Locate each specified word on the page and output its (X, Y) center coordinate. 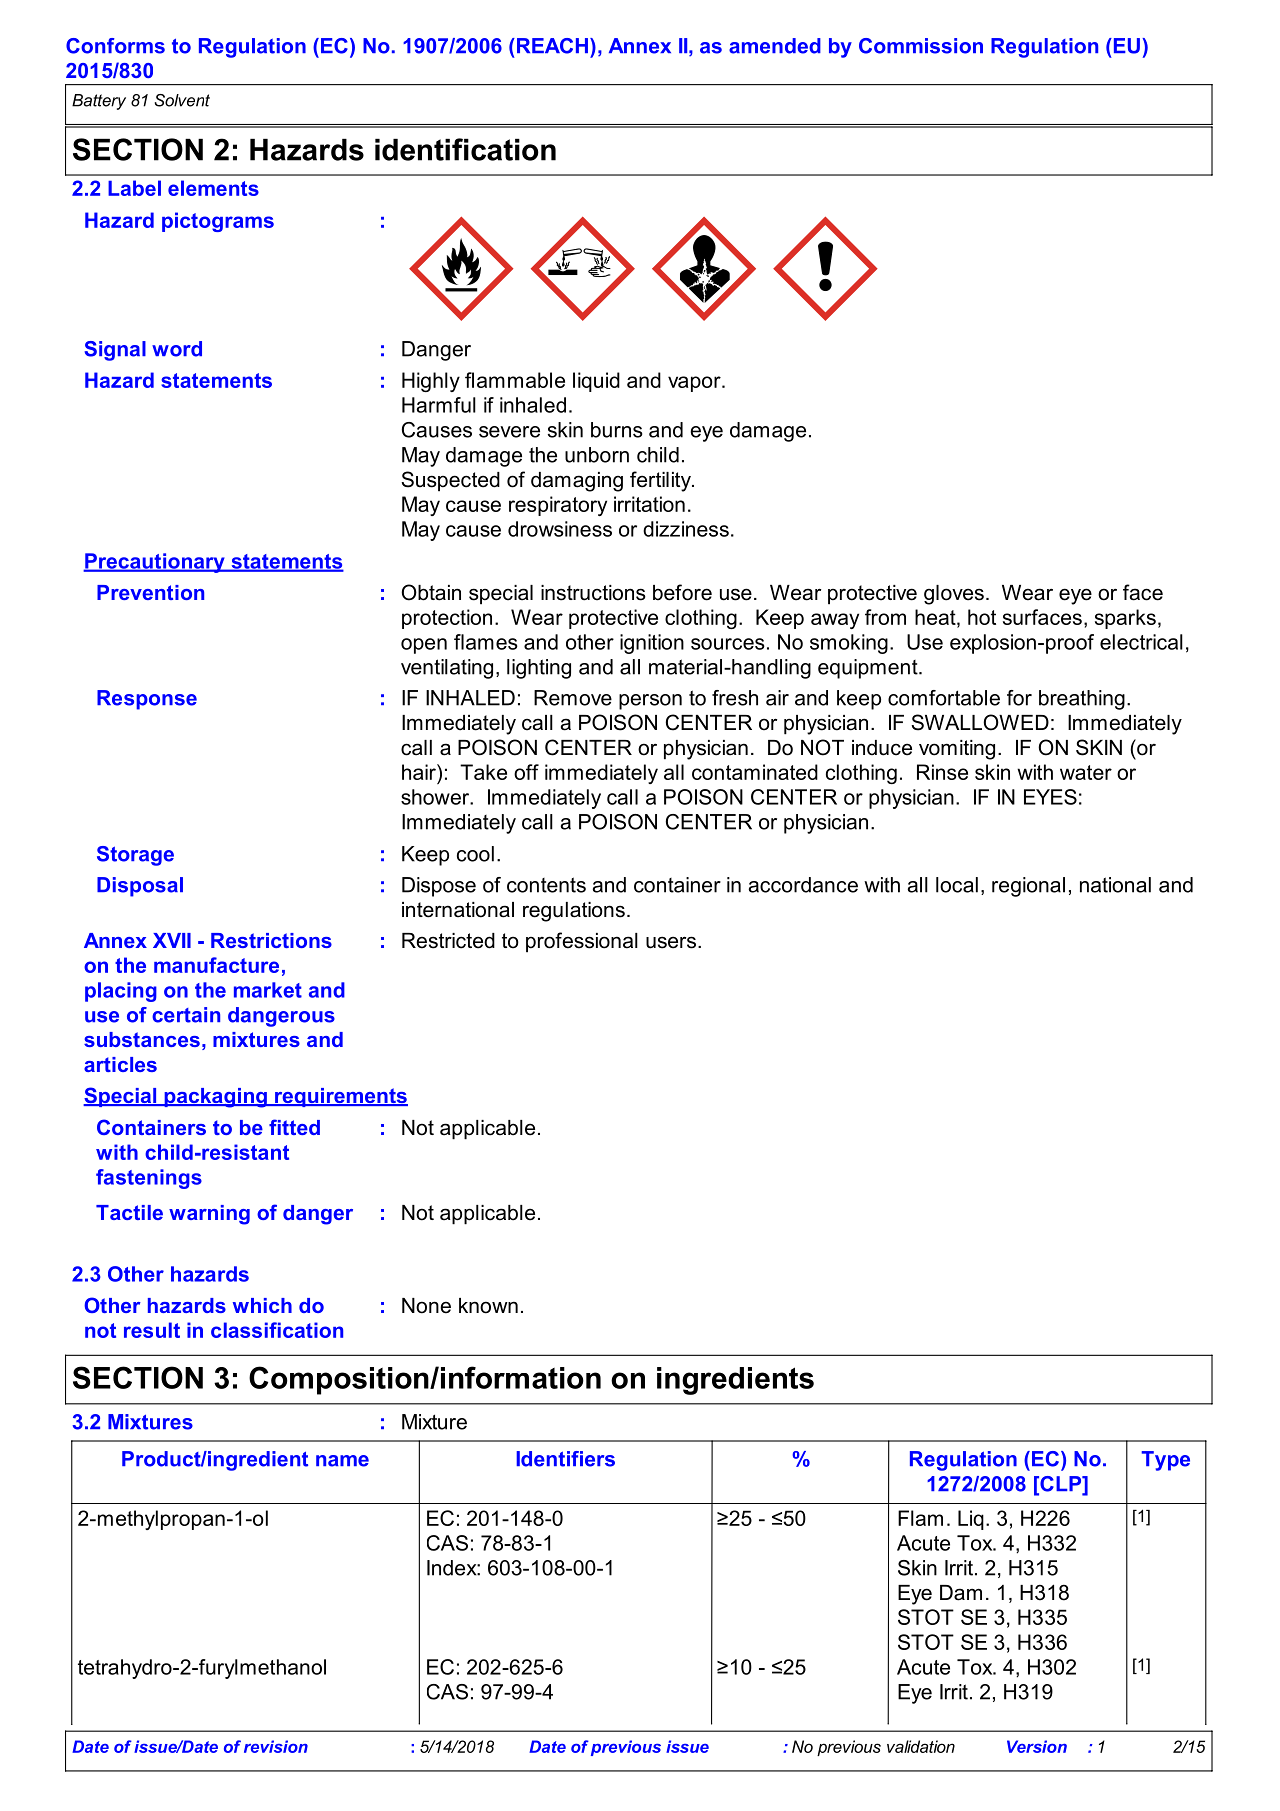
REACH (551, 46)
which (262, 1305)
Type (1165, 1461)
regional (1028, 887)
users (672, 942)
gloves (954, 595)
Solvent (182, 100)
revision (276, 1746)
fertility (661, 481)
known (488, 1306)
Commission (921, 46)
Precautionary (155, 563)
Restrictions (271, 940)
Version (1037, 1746)
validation (921, 1746)
